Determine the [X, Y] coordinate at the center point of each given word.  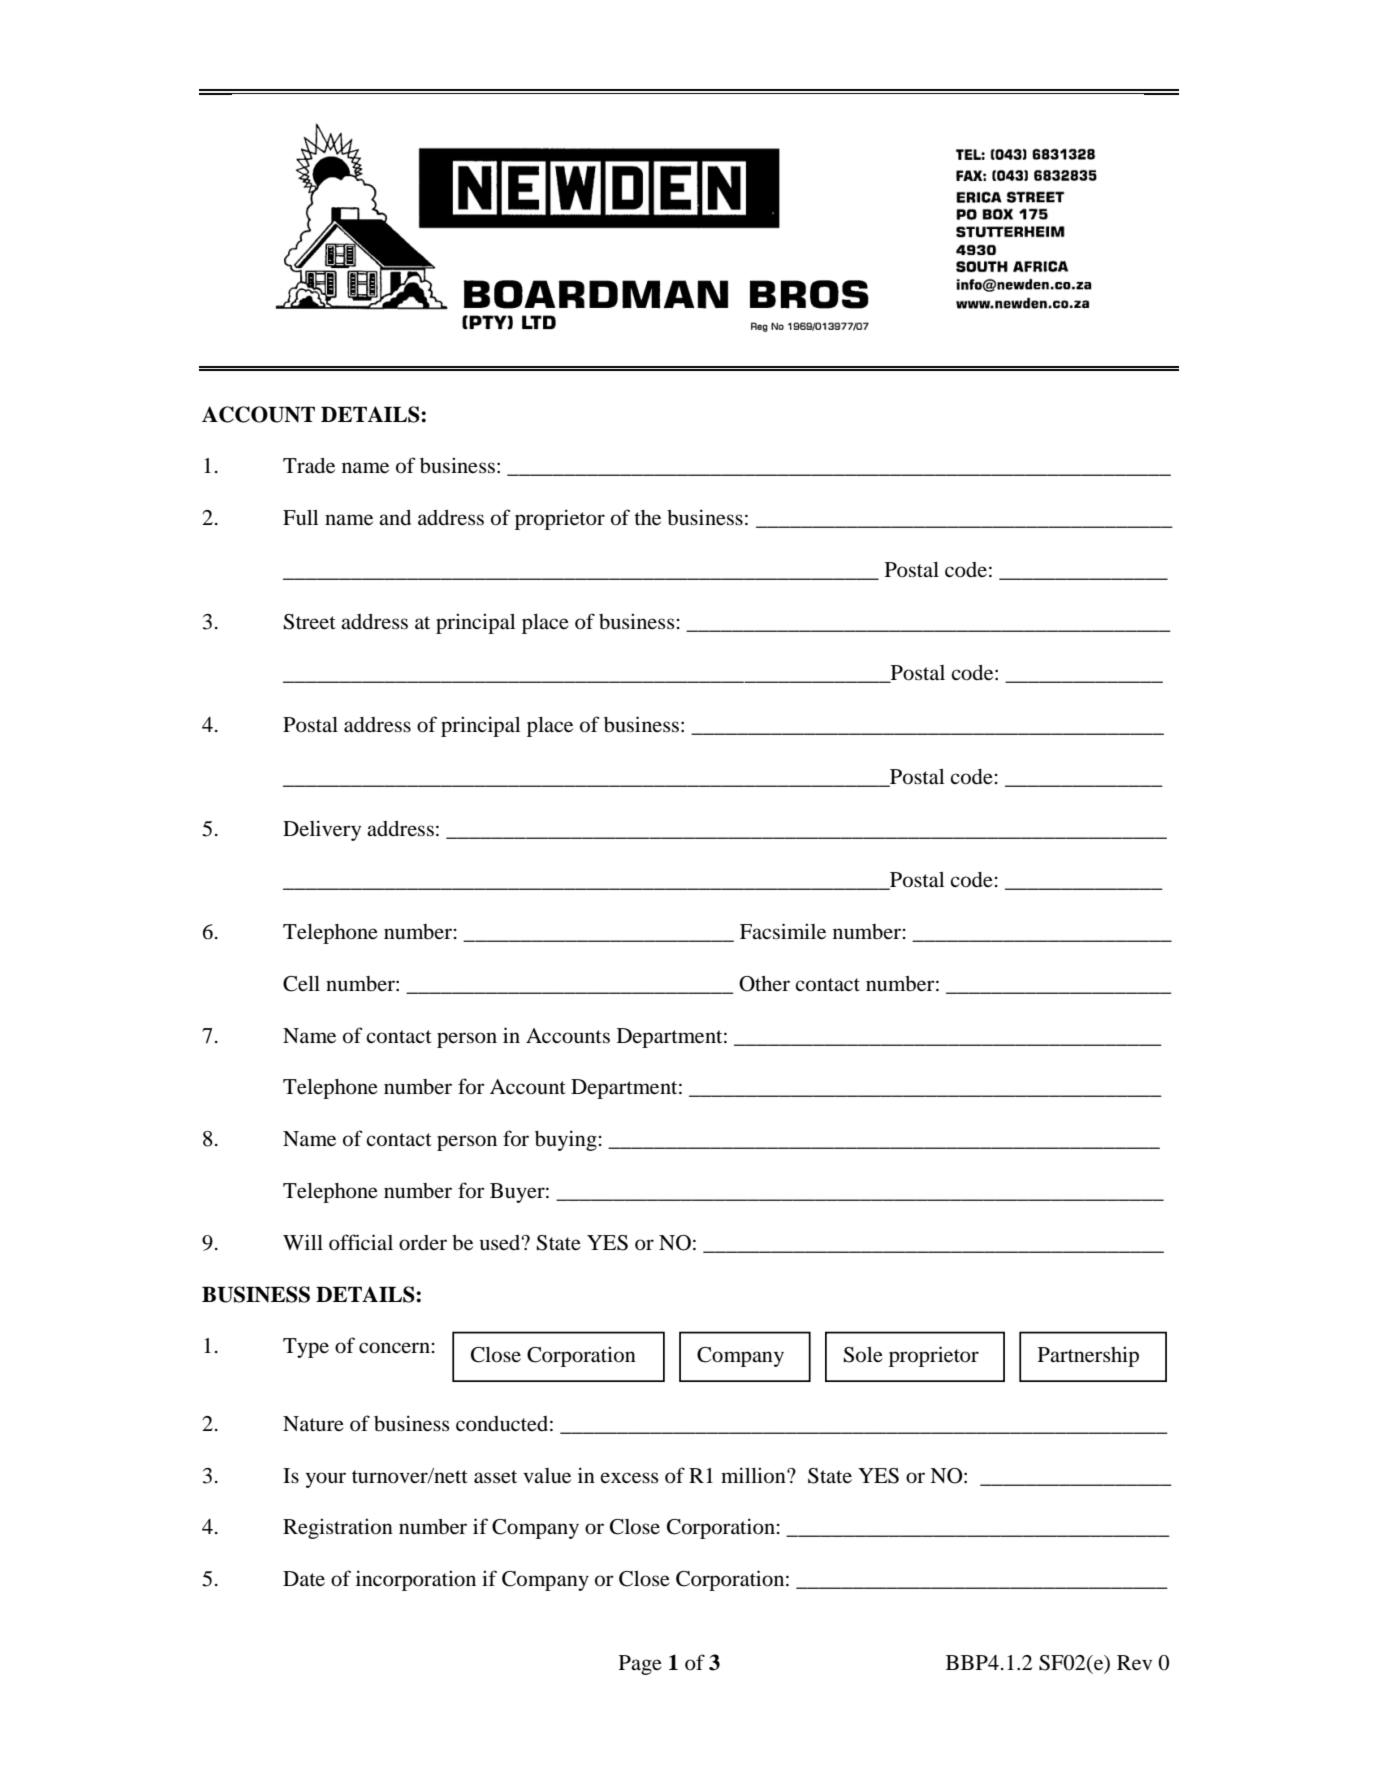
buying [566, 1140]
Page [640, 1665]
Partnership [1088, 1356]
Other [764, 984]
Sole [863, 1355]
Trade [309, 466]
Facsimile [783, 931]
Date [304, 1578]
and [395, 517]
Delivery [322, 830]
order [423, 1243]
